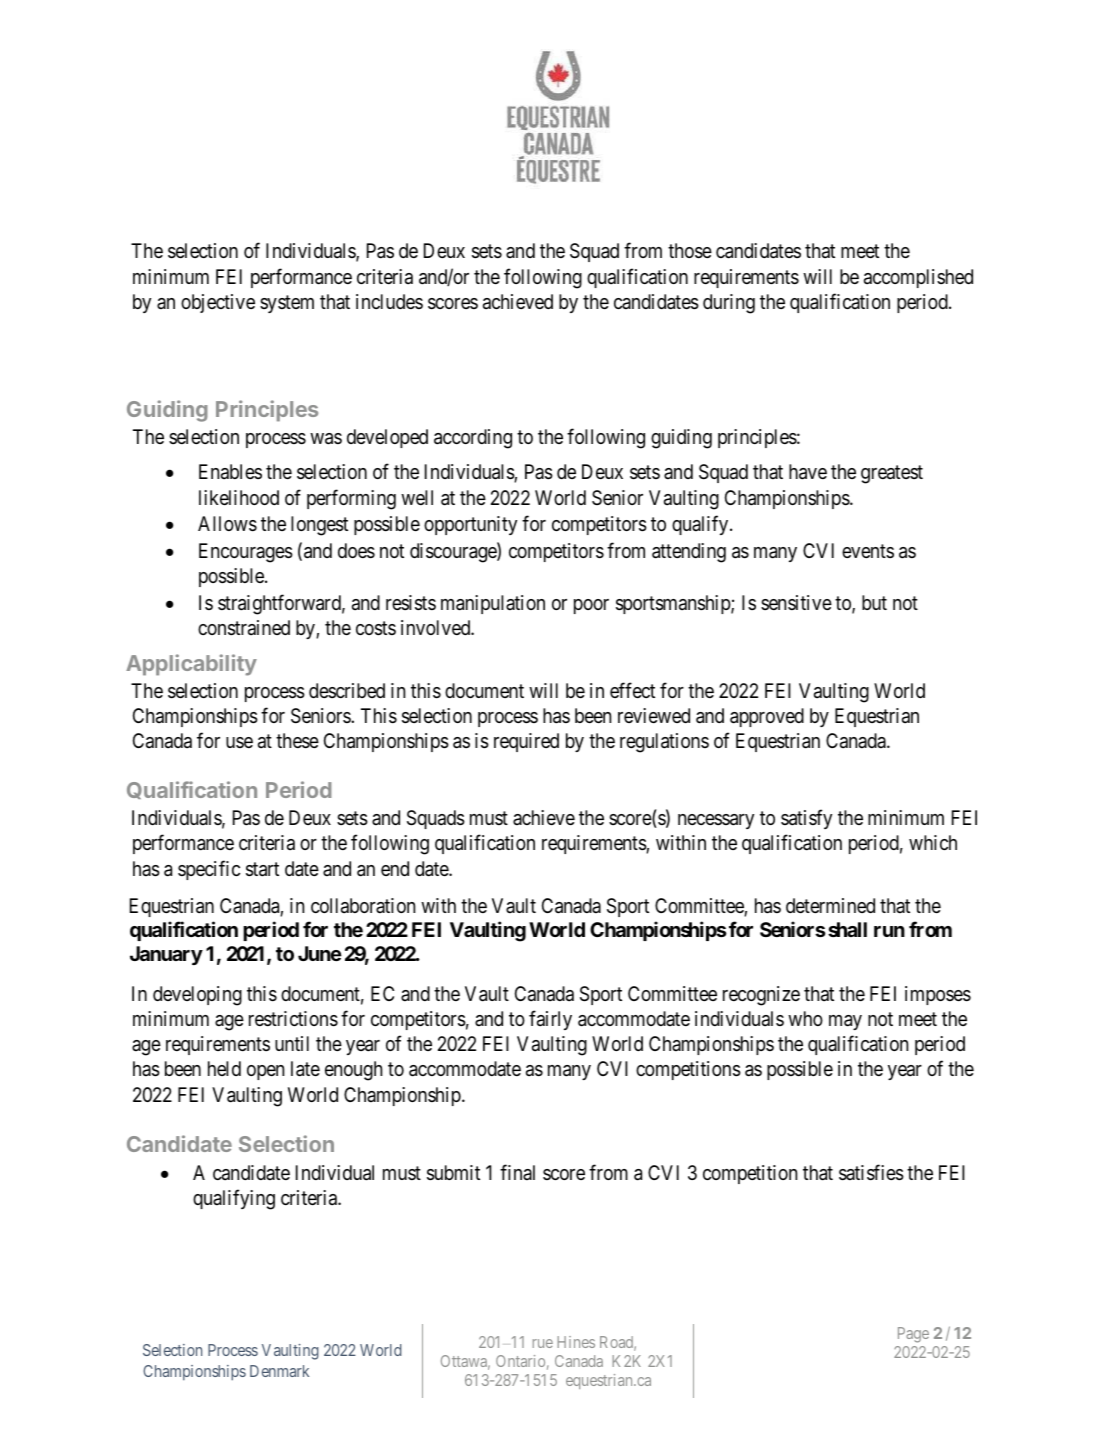 The image size is (1116, 1444). Describe the element at coordinates (913, 1335) in the image. I see `Page` at that location.
